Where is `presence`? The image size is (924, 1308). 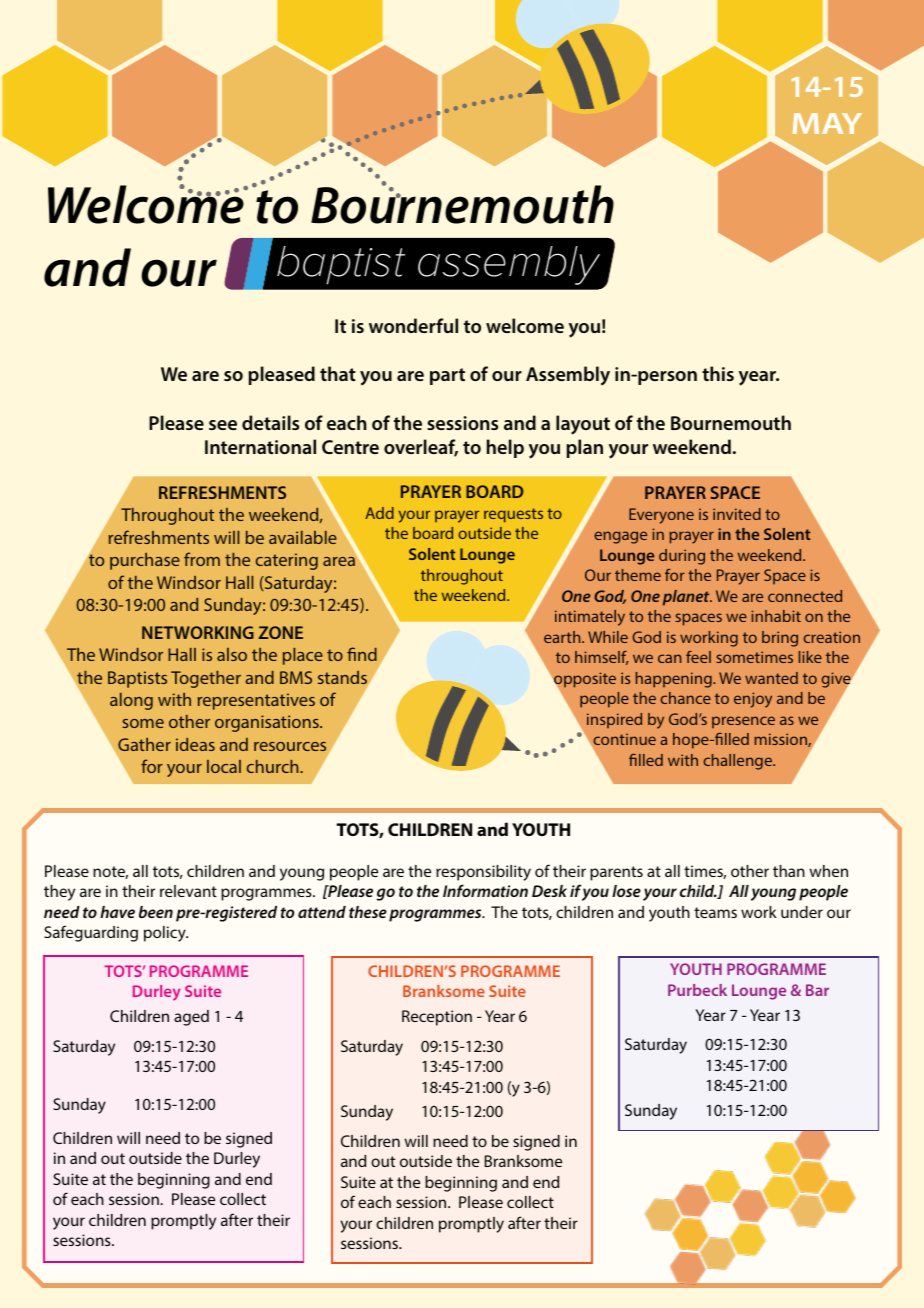
presence is located at coordinates (743, 722).
